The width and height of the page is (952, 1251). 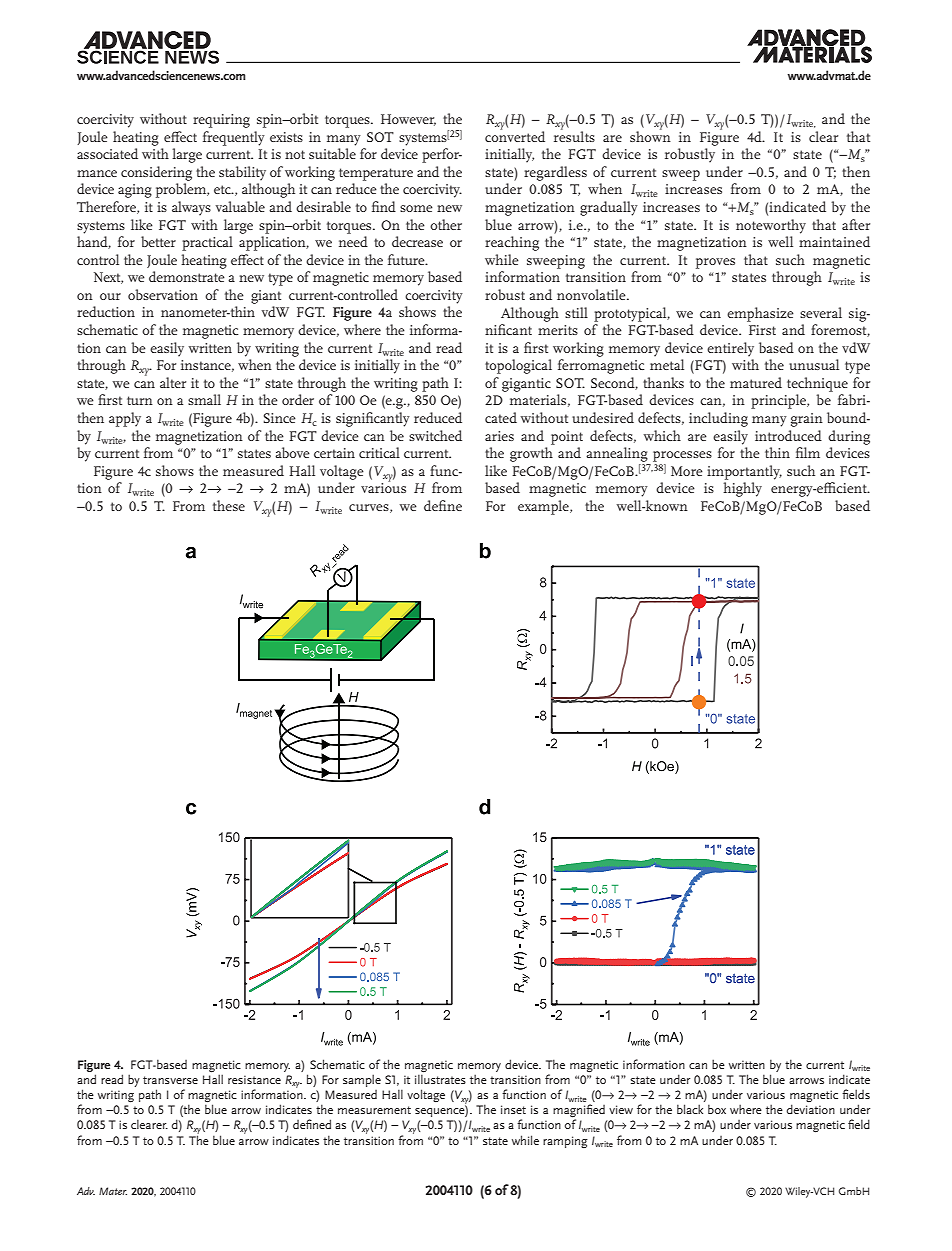 What do you see at coordinates (744, 472) in the page?
I see `importantly` at bounding box center [744, 472].
